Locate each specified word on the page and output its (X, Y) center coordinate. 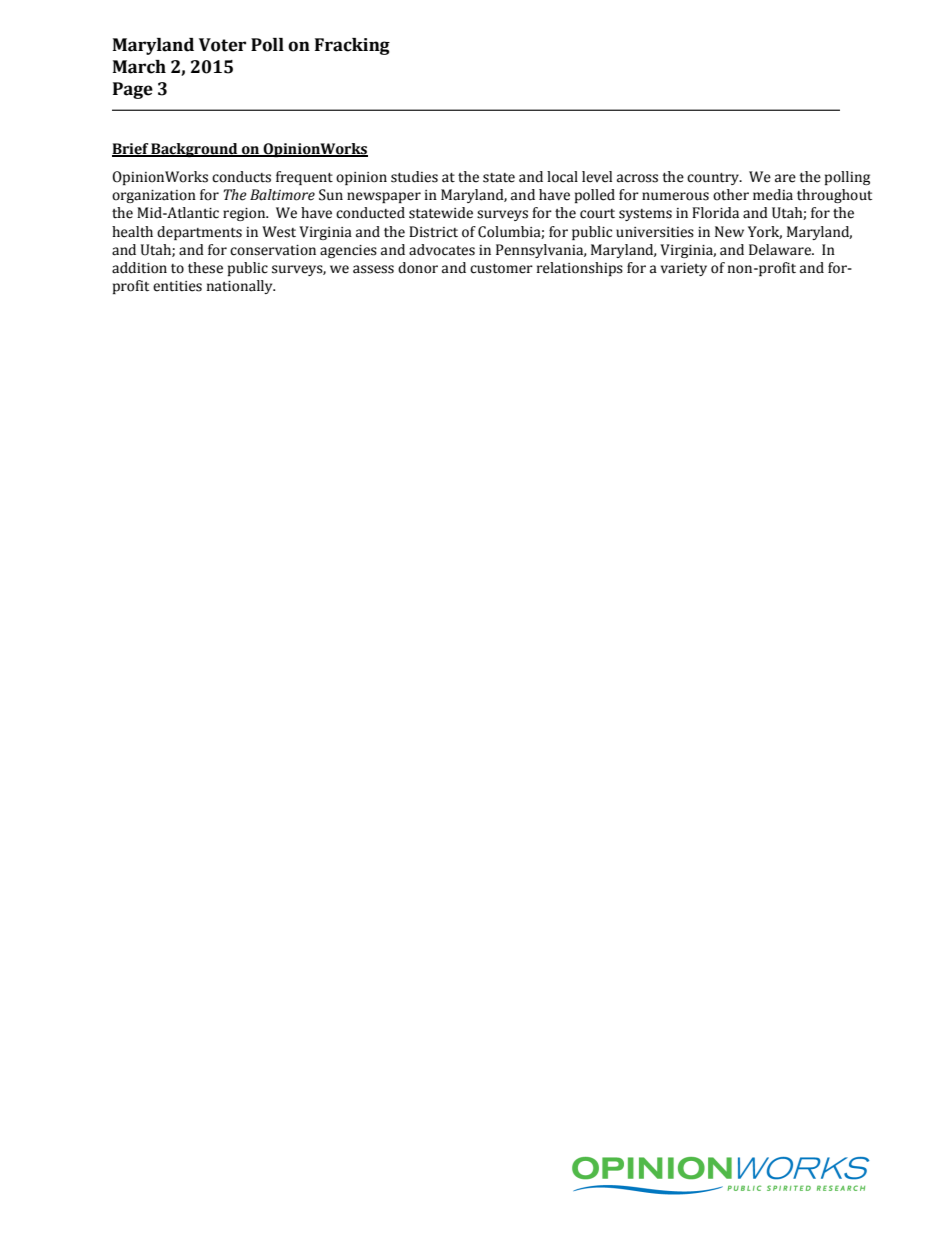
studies (414, 177)
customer (501, 269)
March (139, 67)
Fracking (352, 46)
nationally (241, 287)
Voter (222, 45)
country (714, 179)
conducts (241, 177)
